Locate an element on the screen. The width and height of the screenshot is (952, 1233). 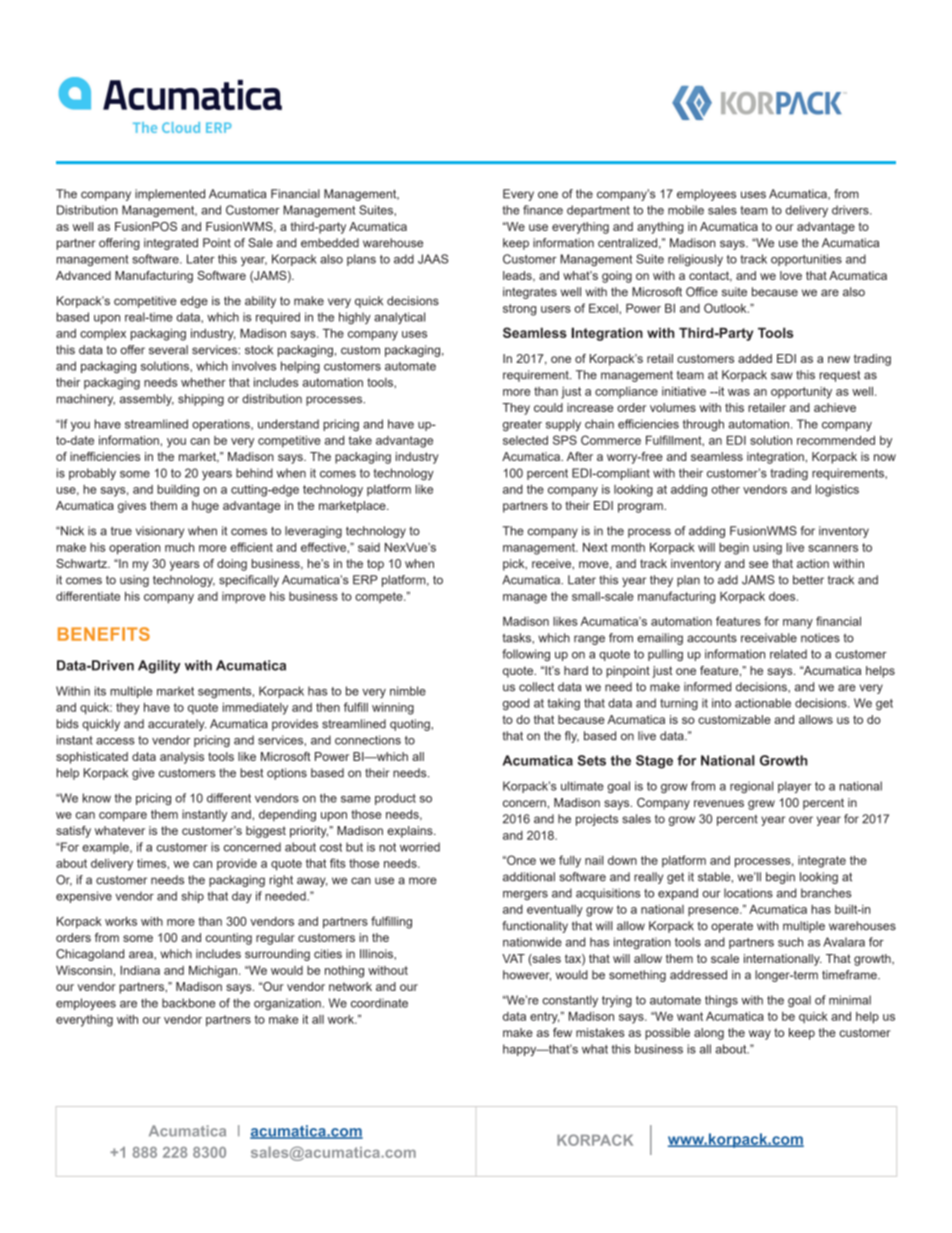
whether is located at coordinates (203, 382).
